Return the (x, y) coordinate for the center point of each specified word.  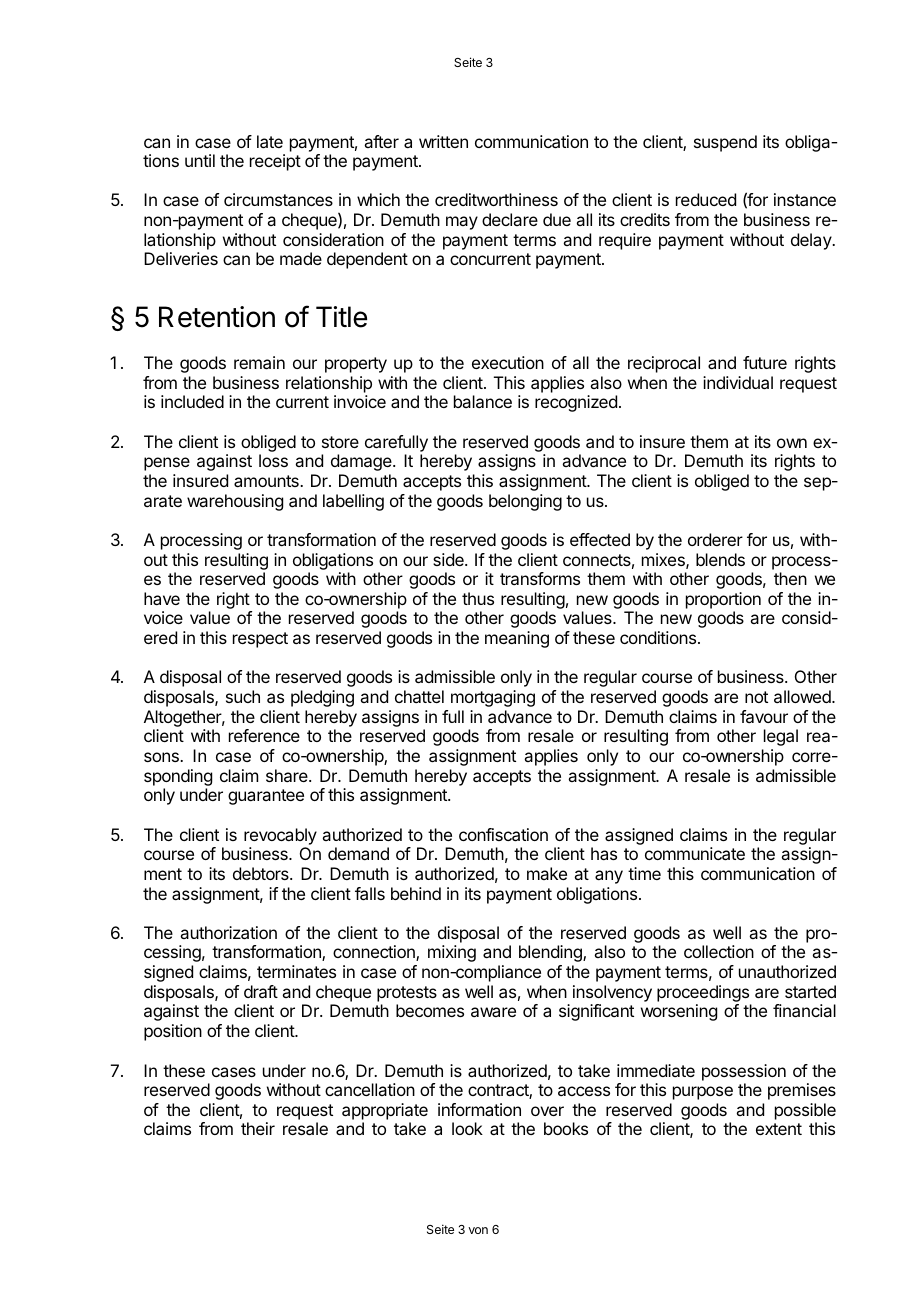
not (756, 697)
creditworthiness (496, 199)
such (243, 696)
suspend (725, 143)
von (478, 1230)
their (258, 1128)
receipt (275, 162)
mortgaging (493, 698)
